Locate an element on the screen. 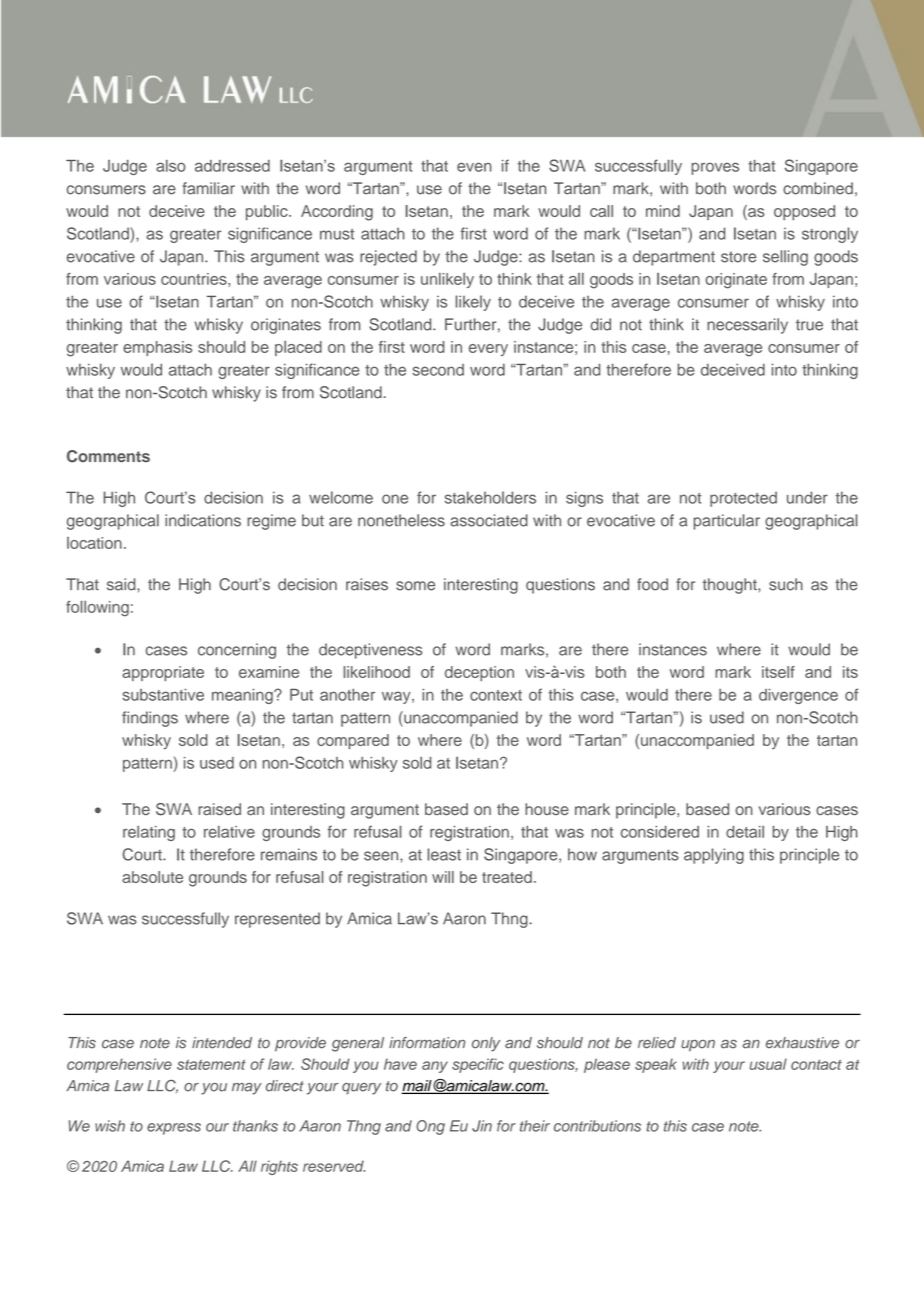 The width and height of the screenshot is (924, 1308). associated is located at coordinates (489, 520).
